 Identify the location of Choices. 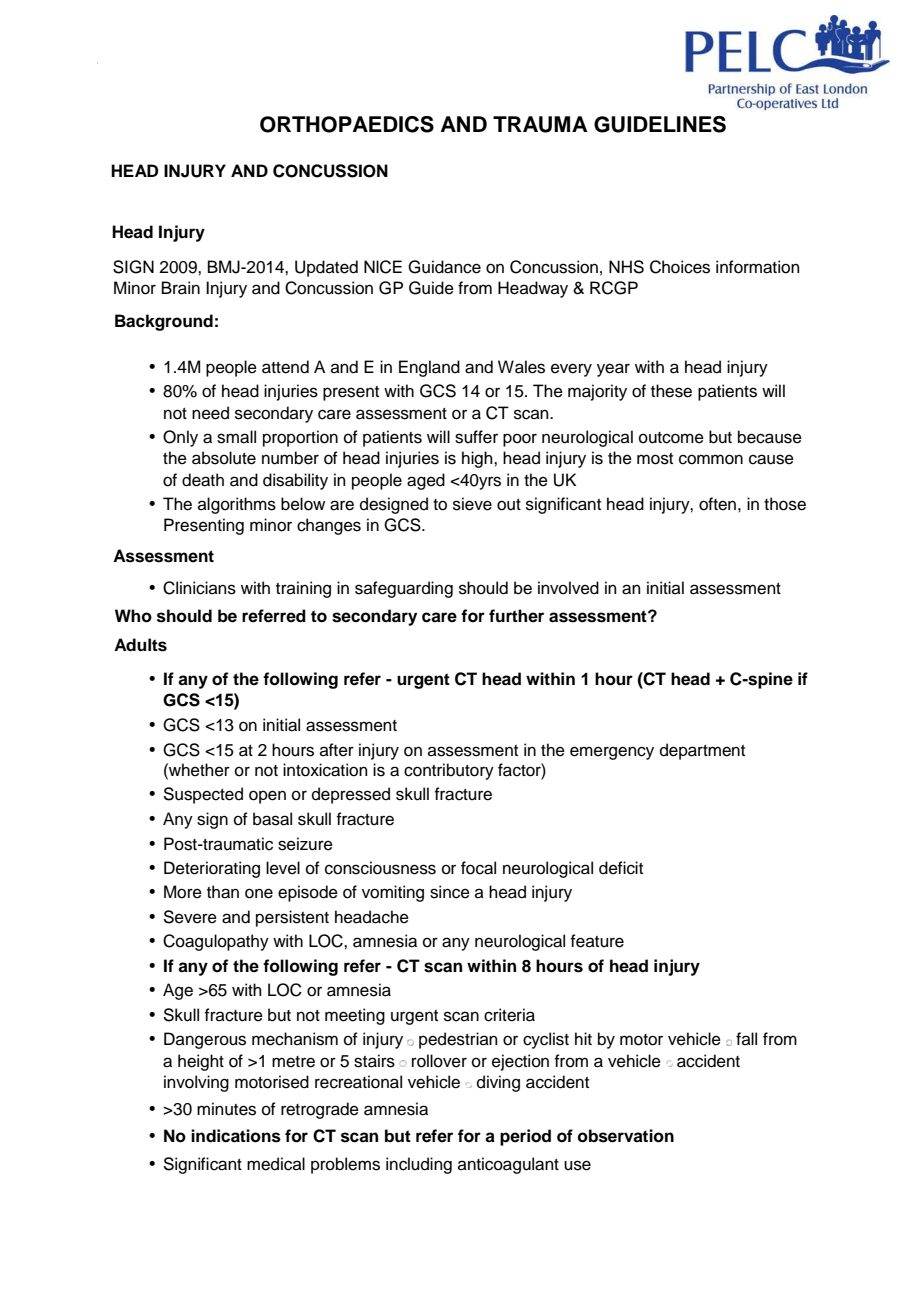
(680, 267).
